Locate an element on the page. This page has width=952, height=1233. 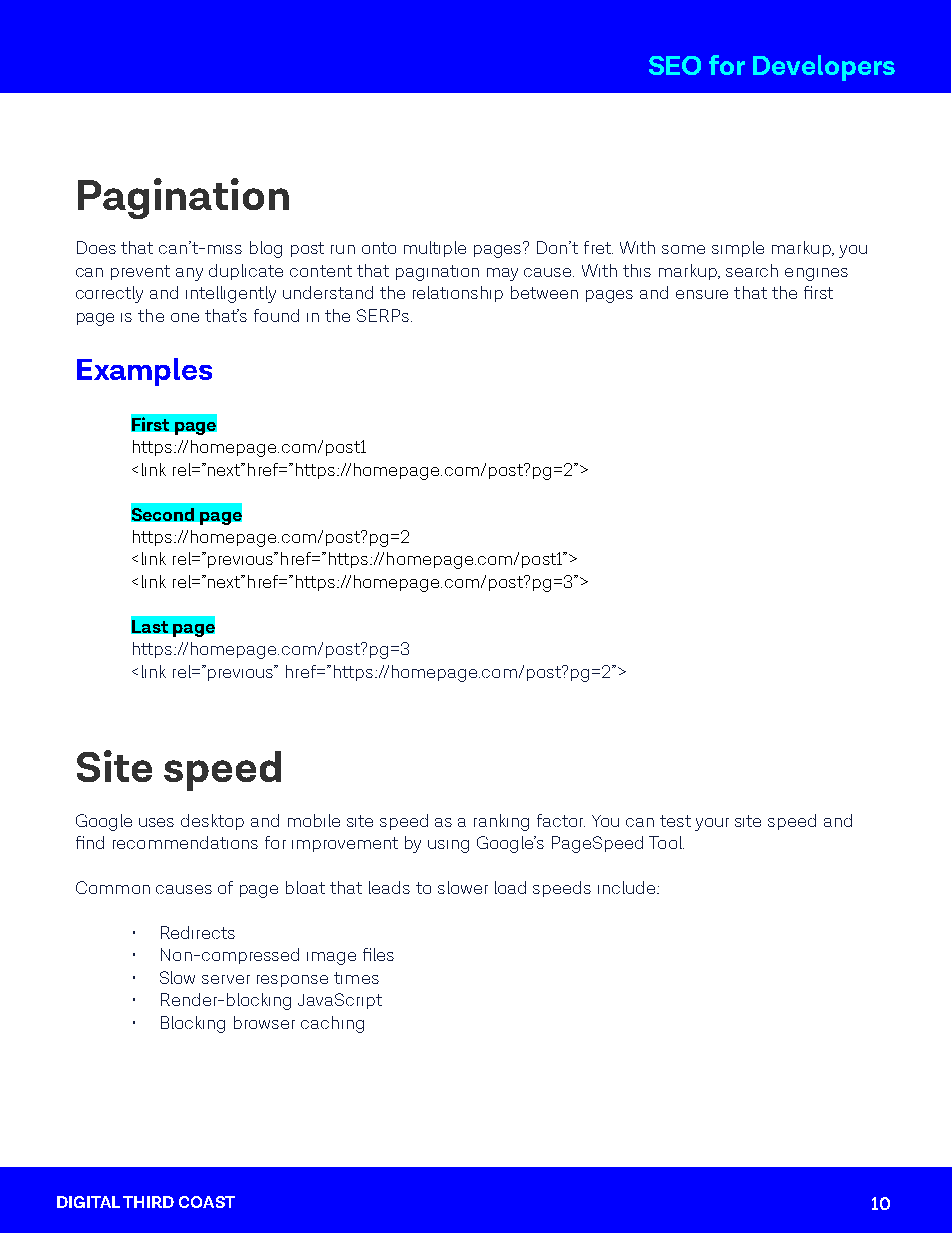
THIRD is located at coordinates (148, 1202).
